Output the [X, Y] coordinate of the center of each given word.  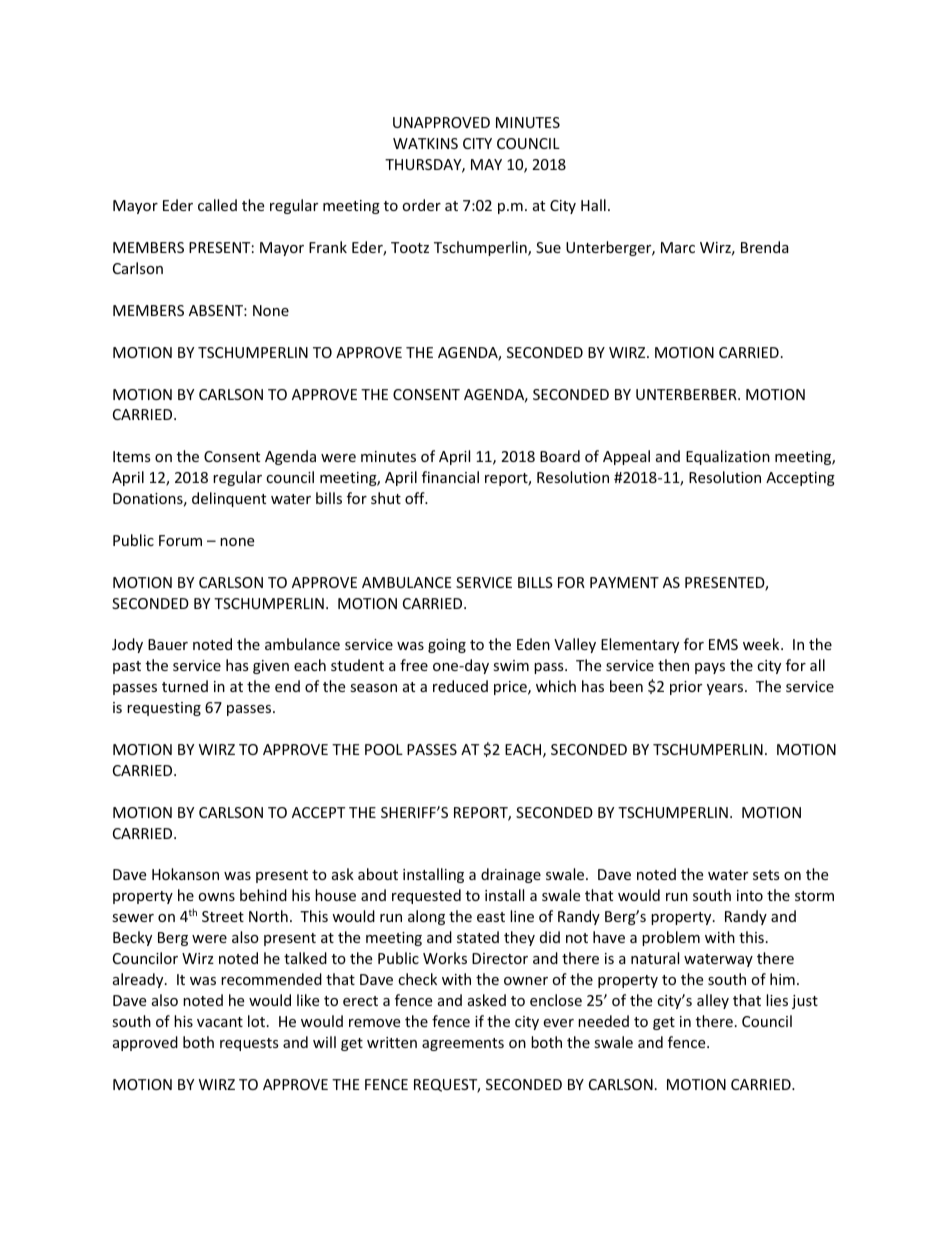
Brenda [765, 247]
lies [777, 1000]
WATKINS [425, 143]
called [217, 205]
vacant [220, 1022]
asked [487, 1000]
